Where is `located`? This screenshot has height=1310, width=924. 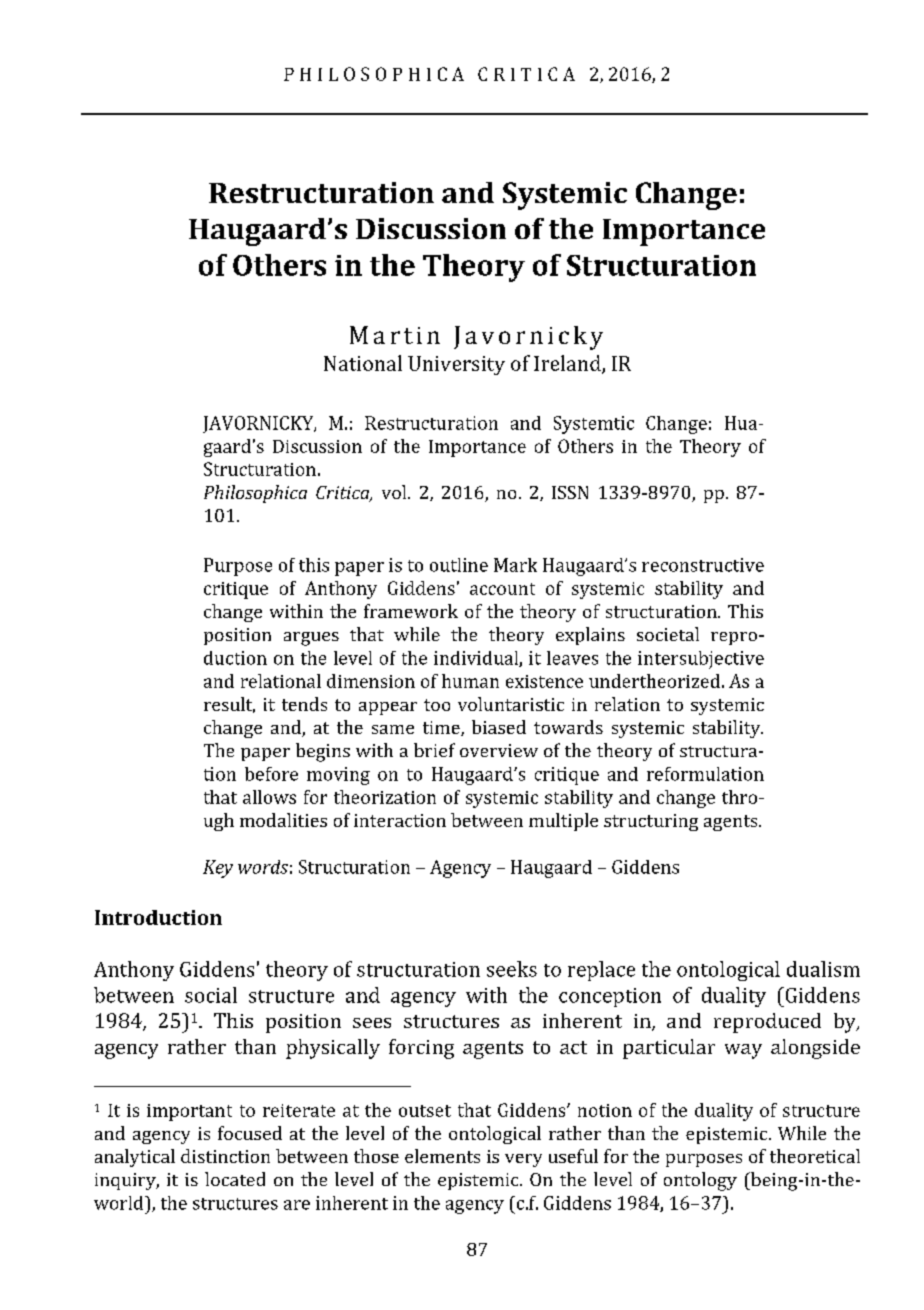
located is located at coordinates (235, 1179).
